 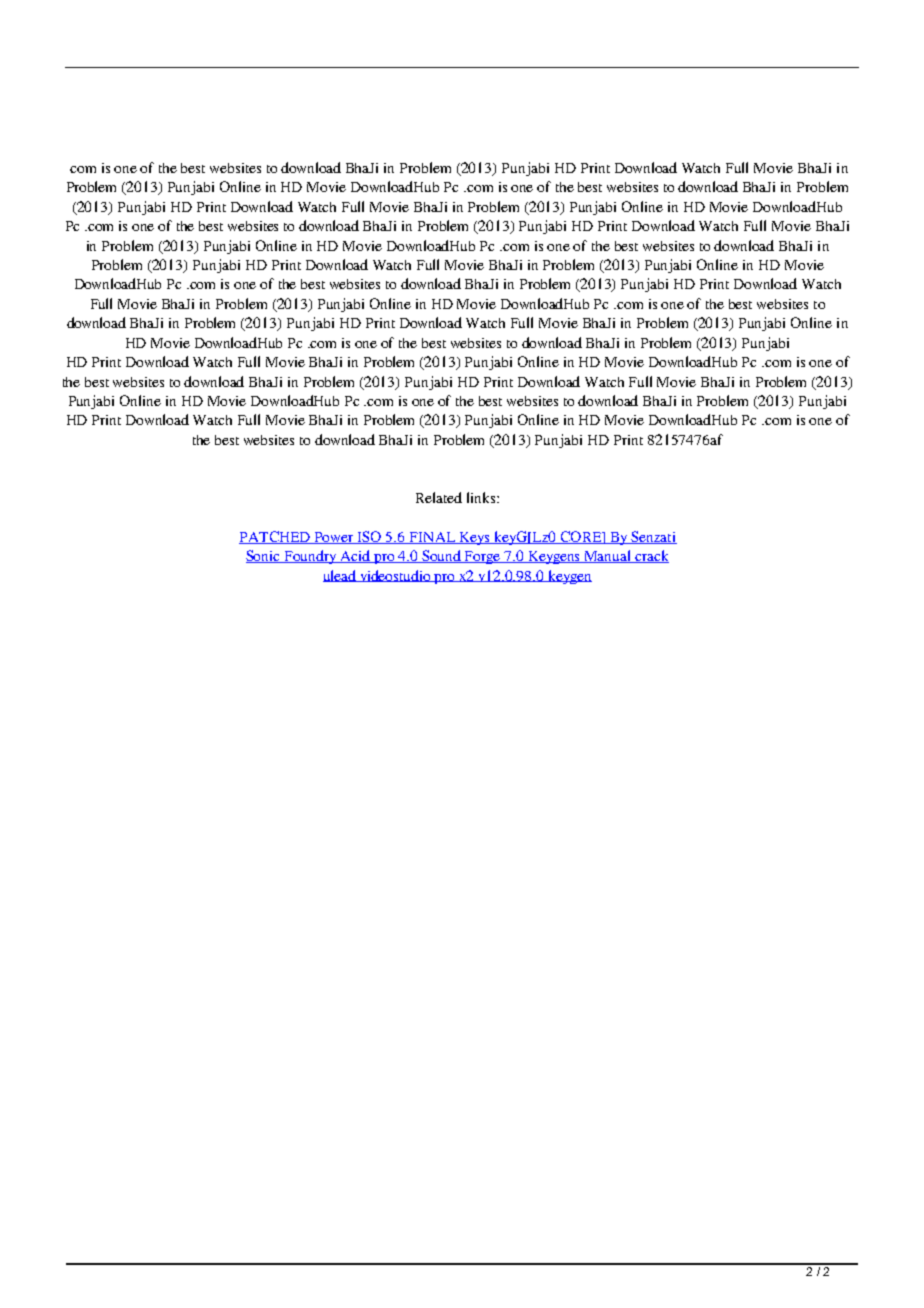 I want to click on Sound, so click(x=442, y=556).
